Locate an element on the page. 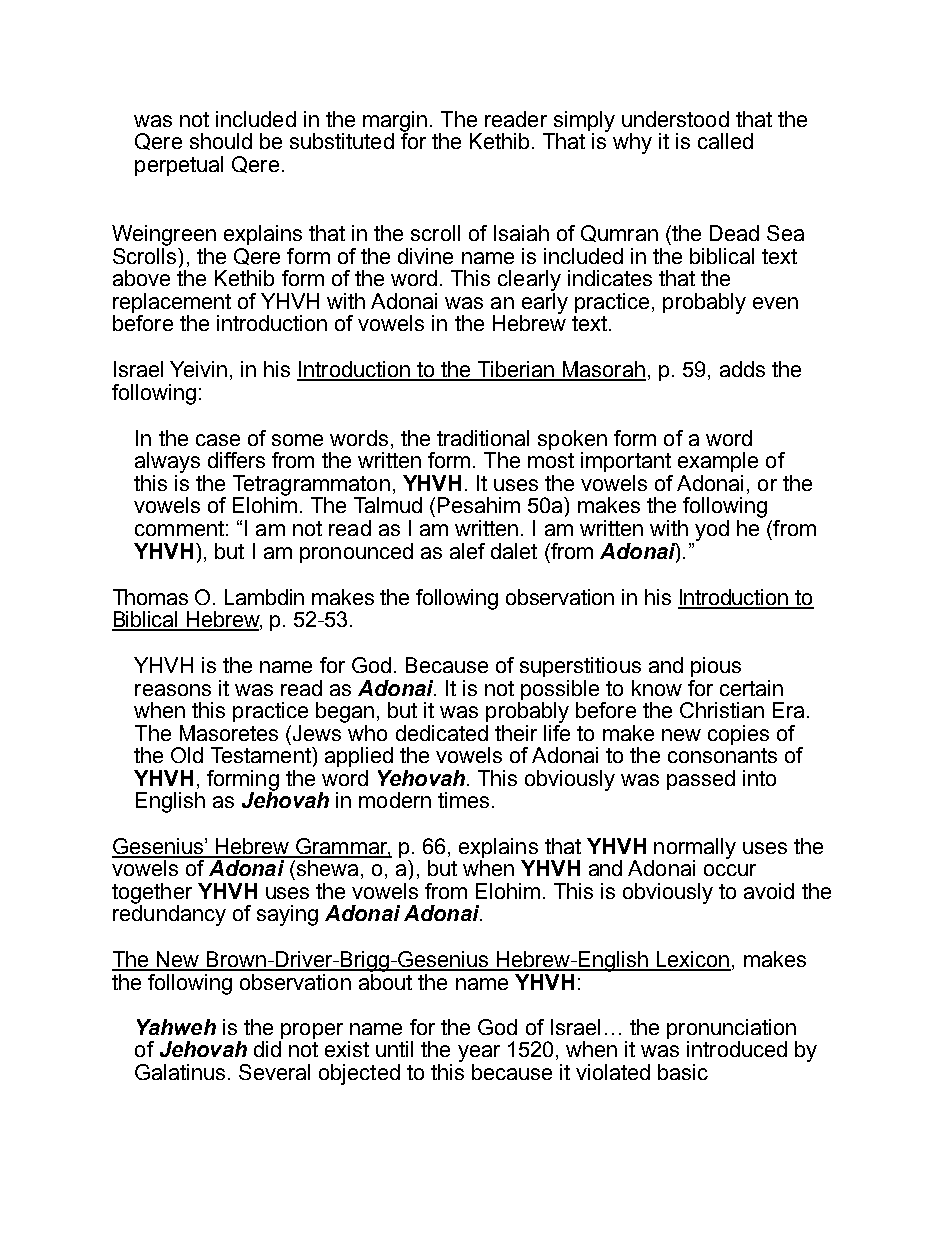  Old is located at coordinates (187, 755).
